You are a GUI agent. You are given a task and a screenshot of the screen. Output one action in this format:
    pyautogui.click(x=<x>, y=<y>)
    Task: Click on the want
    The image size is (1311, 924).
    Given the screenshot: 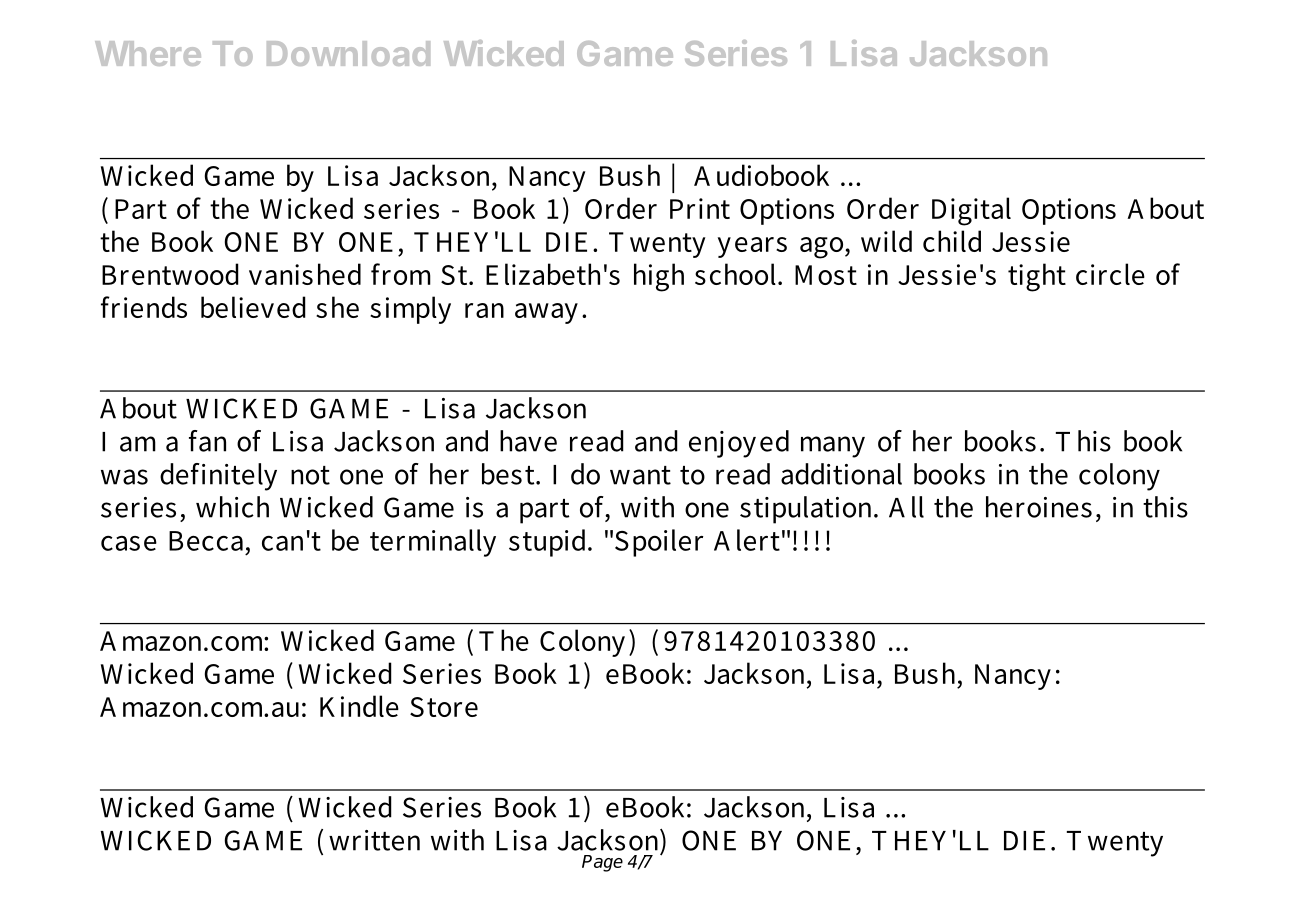 What is the action you would take?
    pyautogui.click(x=640, y=475)
